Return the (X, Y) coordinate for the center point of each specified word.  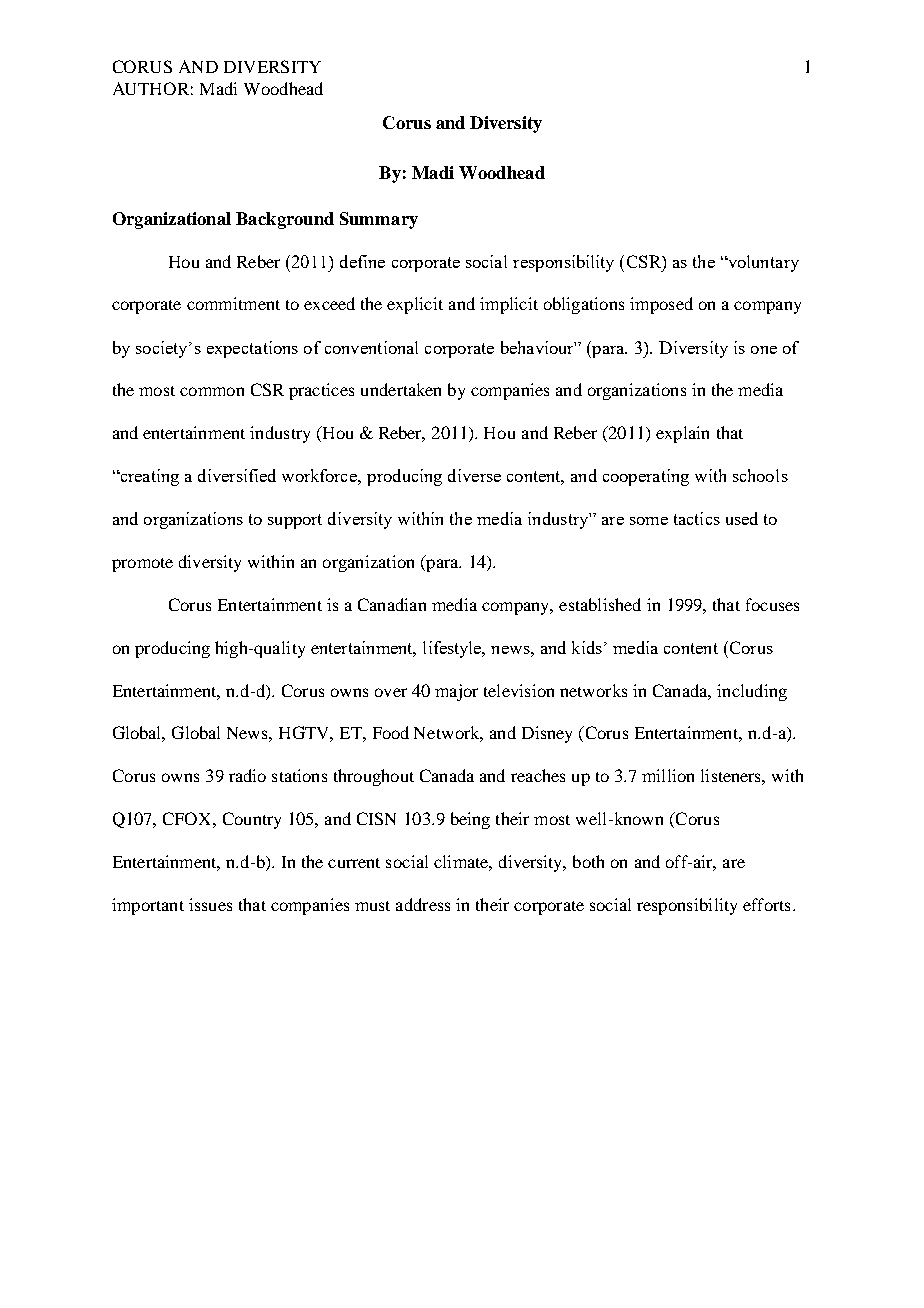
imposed (661, 305)
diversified (237, 475)
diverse (474, 475)
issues (210, 904)
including (752, 692)
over (391, 692)
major (456, 692)
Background (285, 220)
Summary (379, 220)
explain (682, 434)
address (423, 904)
